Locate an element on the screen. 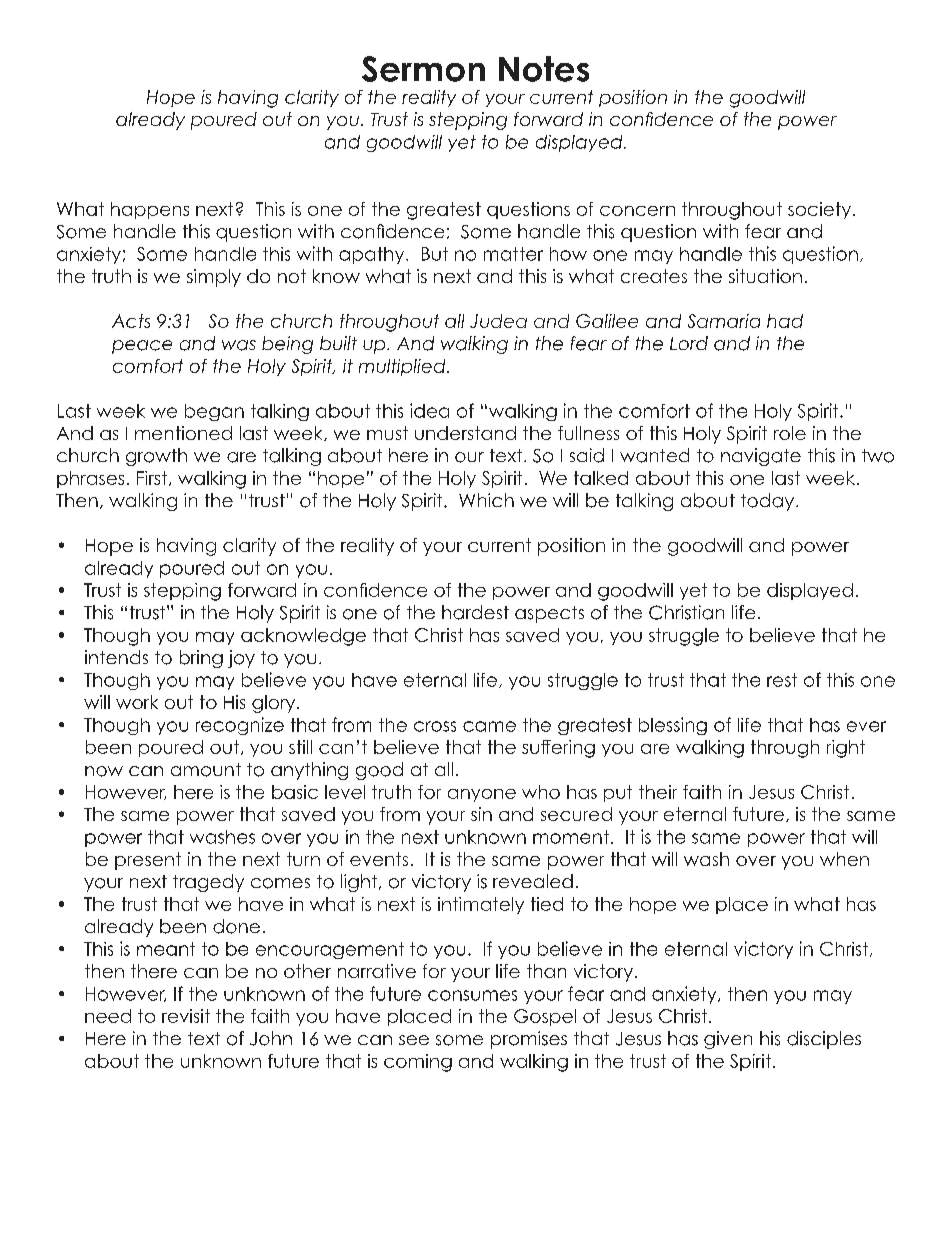  happens is located at coordinates (150, 210).
